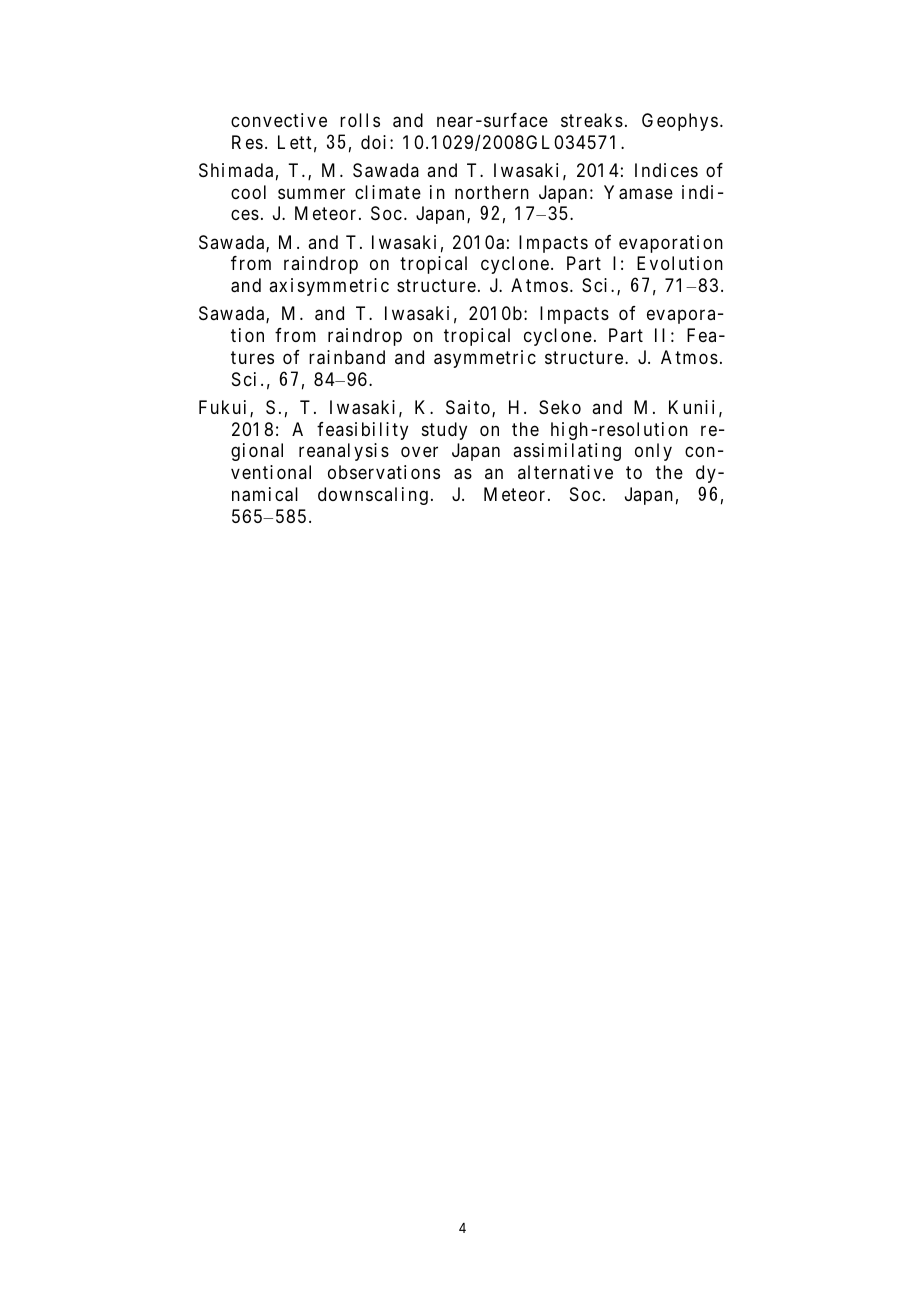 This screenshot has height=1308, width=924. Describe the element at coordinates (419, 452) in the screenshot. I see `over` at that location.
